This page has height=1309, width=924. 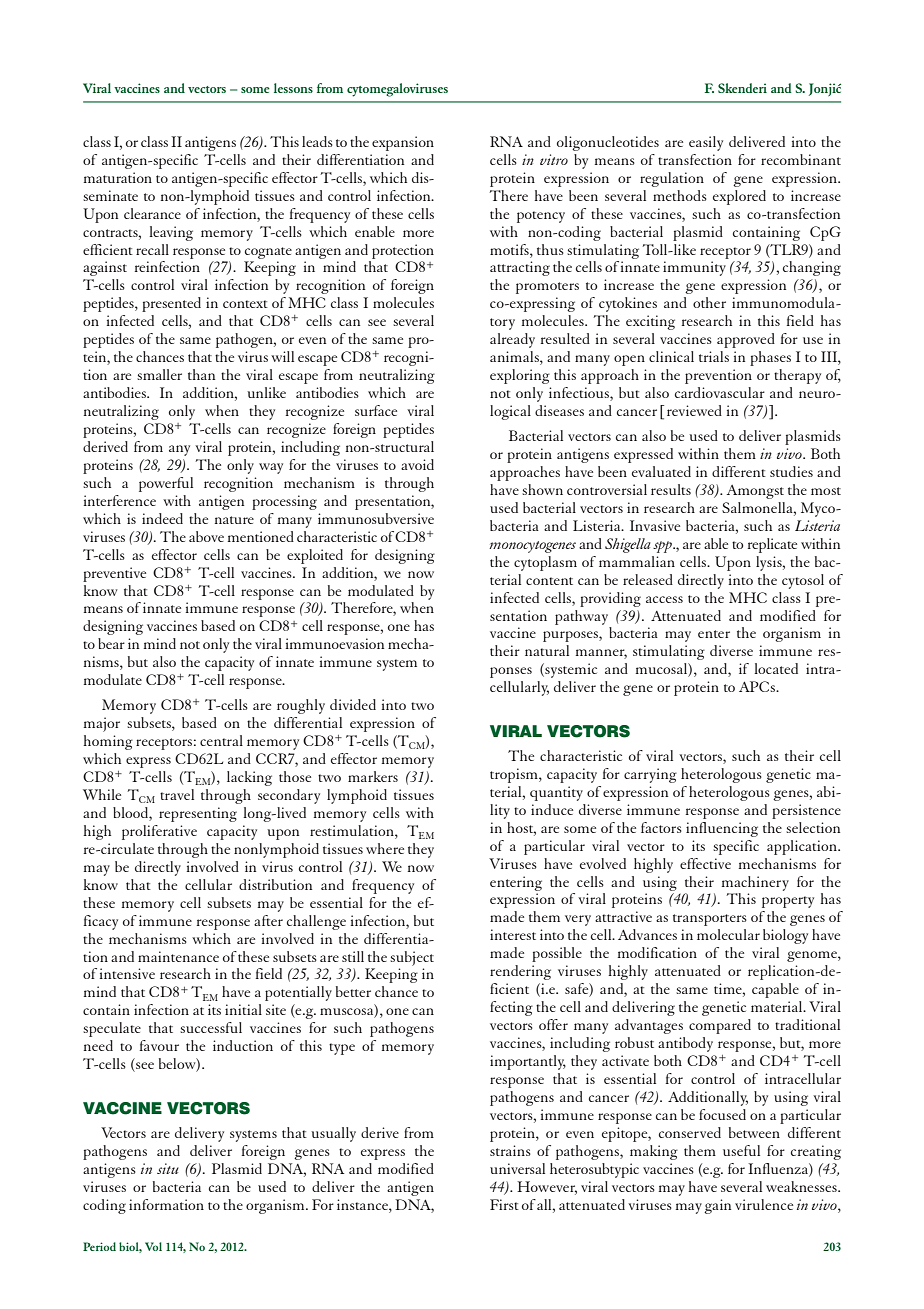 I want to click on approved, so click(x=746, y=340).
